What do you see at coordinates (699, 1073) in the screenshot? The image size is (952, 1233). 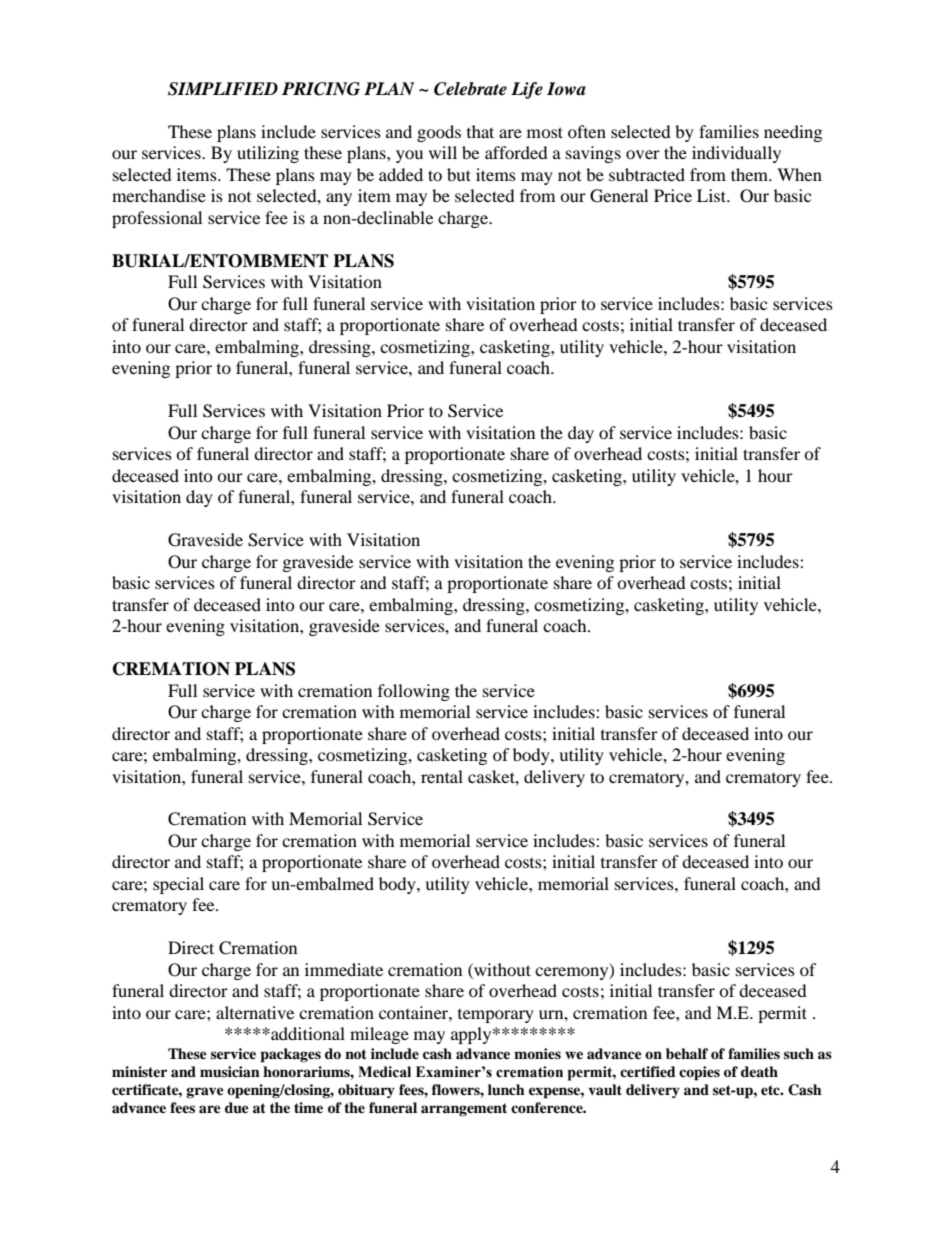 I see `copies` at bounding box center [699, 1073].
